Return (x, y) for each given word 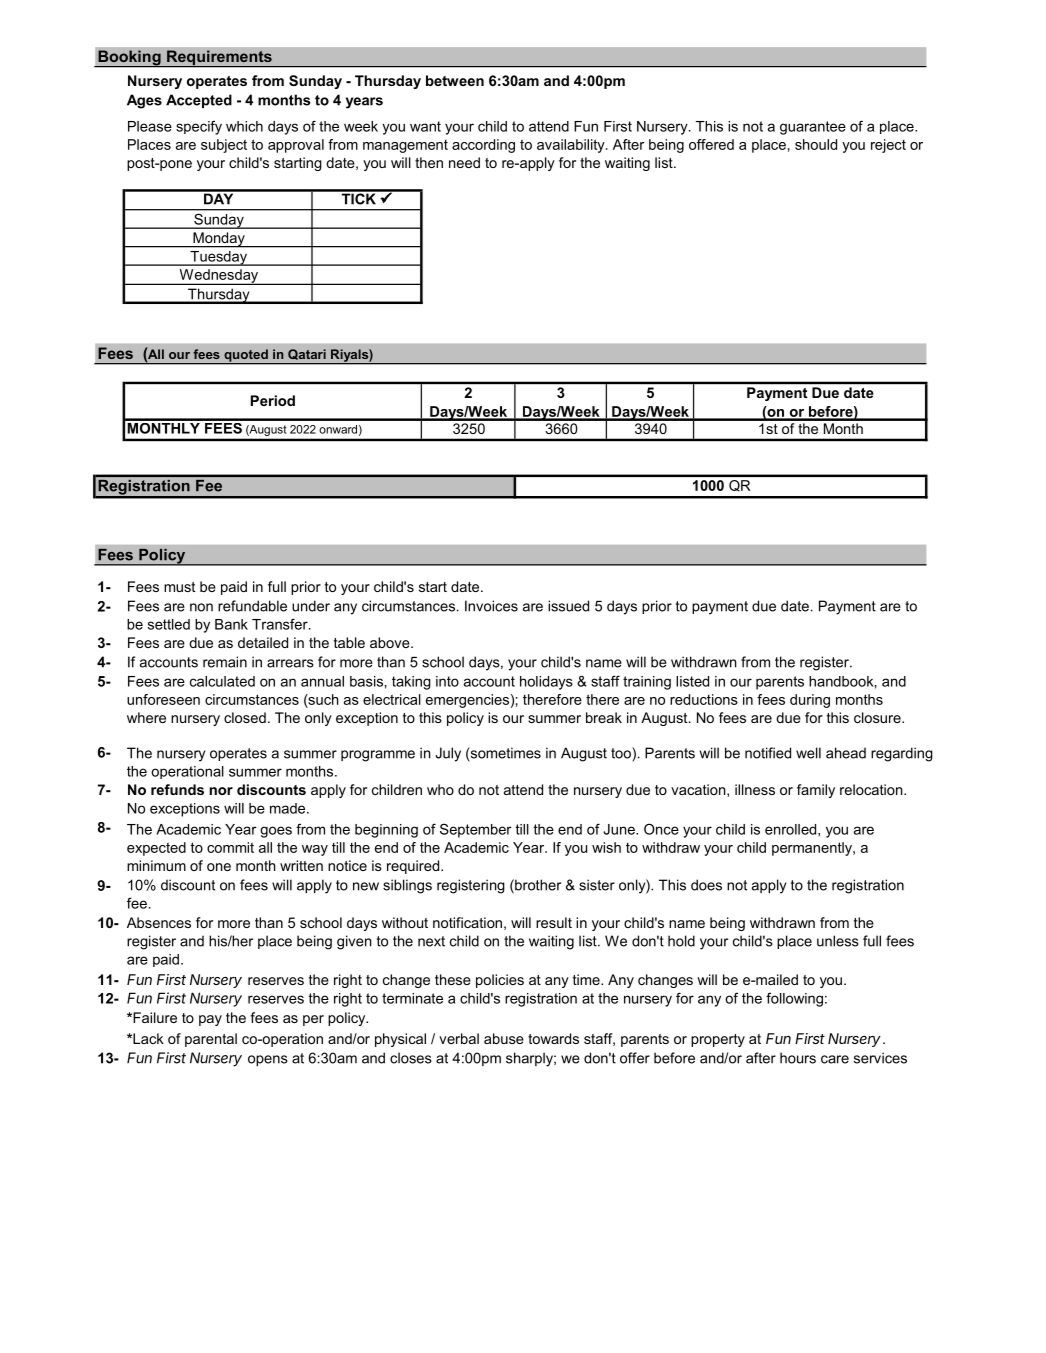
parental (211, 1040)
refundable (252, 606)
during (810, 701)
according (483, 146)
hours (798, 1058)
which (244, 126)
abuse (504, 1038)
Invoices (491, 606)
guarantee (813, 128)
